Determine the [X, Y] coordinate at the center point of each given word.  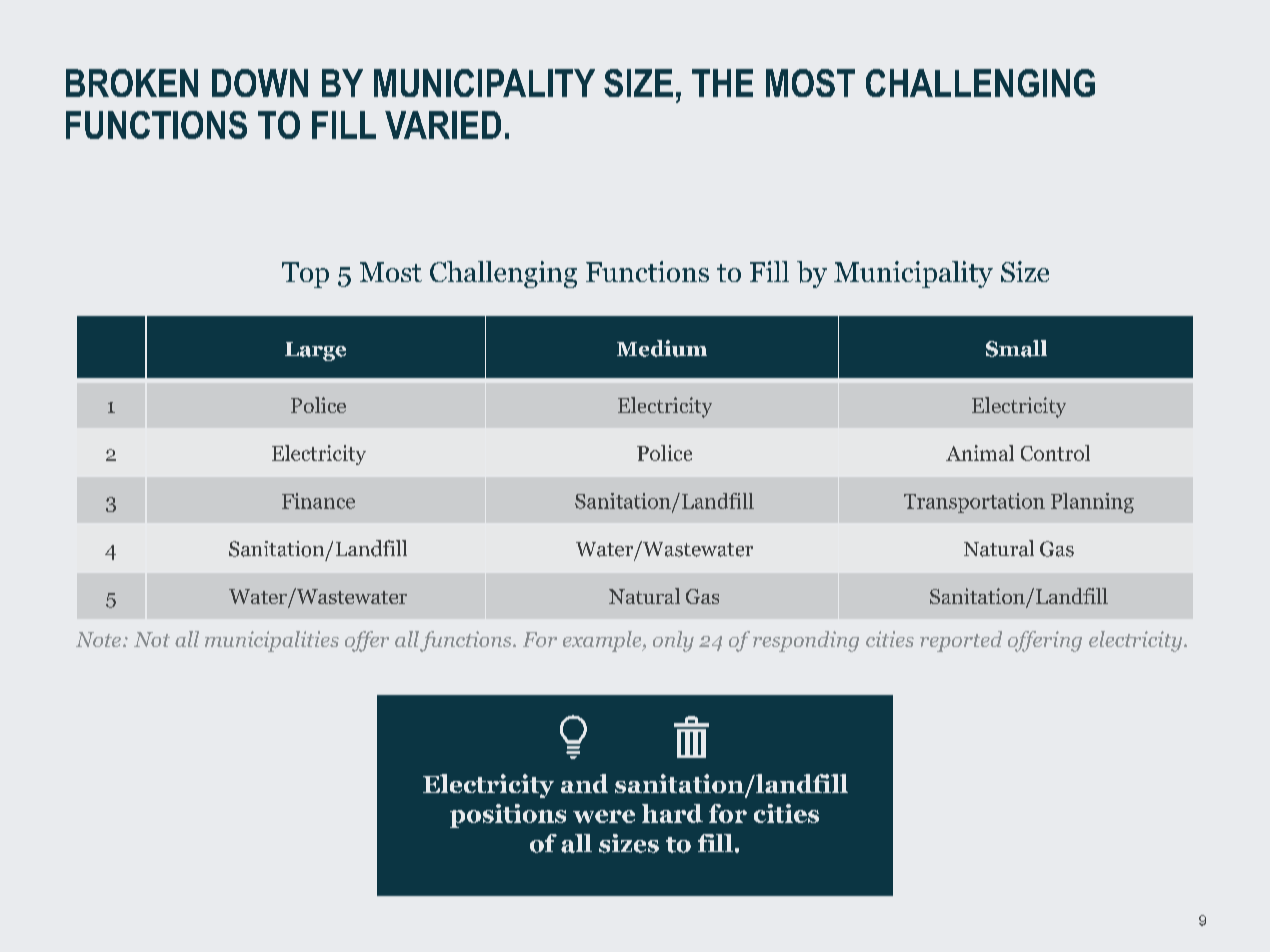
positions [508, 816]
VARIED [443, 125]
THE [722, 83]
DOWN [260, 83]
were [604, 816]
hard [672, 813]
